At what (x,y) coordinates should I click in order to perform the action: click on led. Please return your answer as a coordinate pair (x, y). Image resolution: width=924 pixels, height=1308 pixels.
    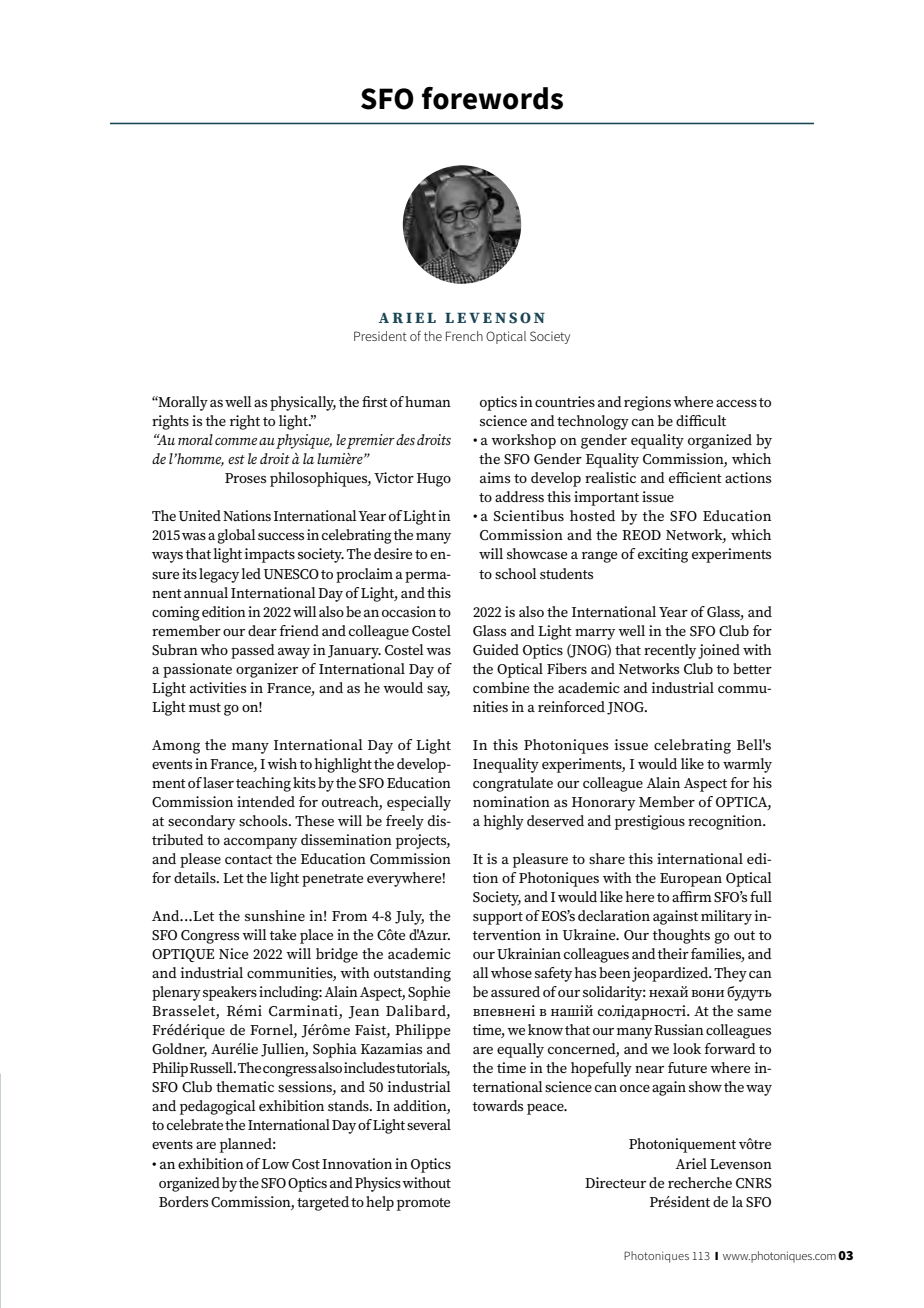
    Looking at the image, I should click on (251, 573).
